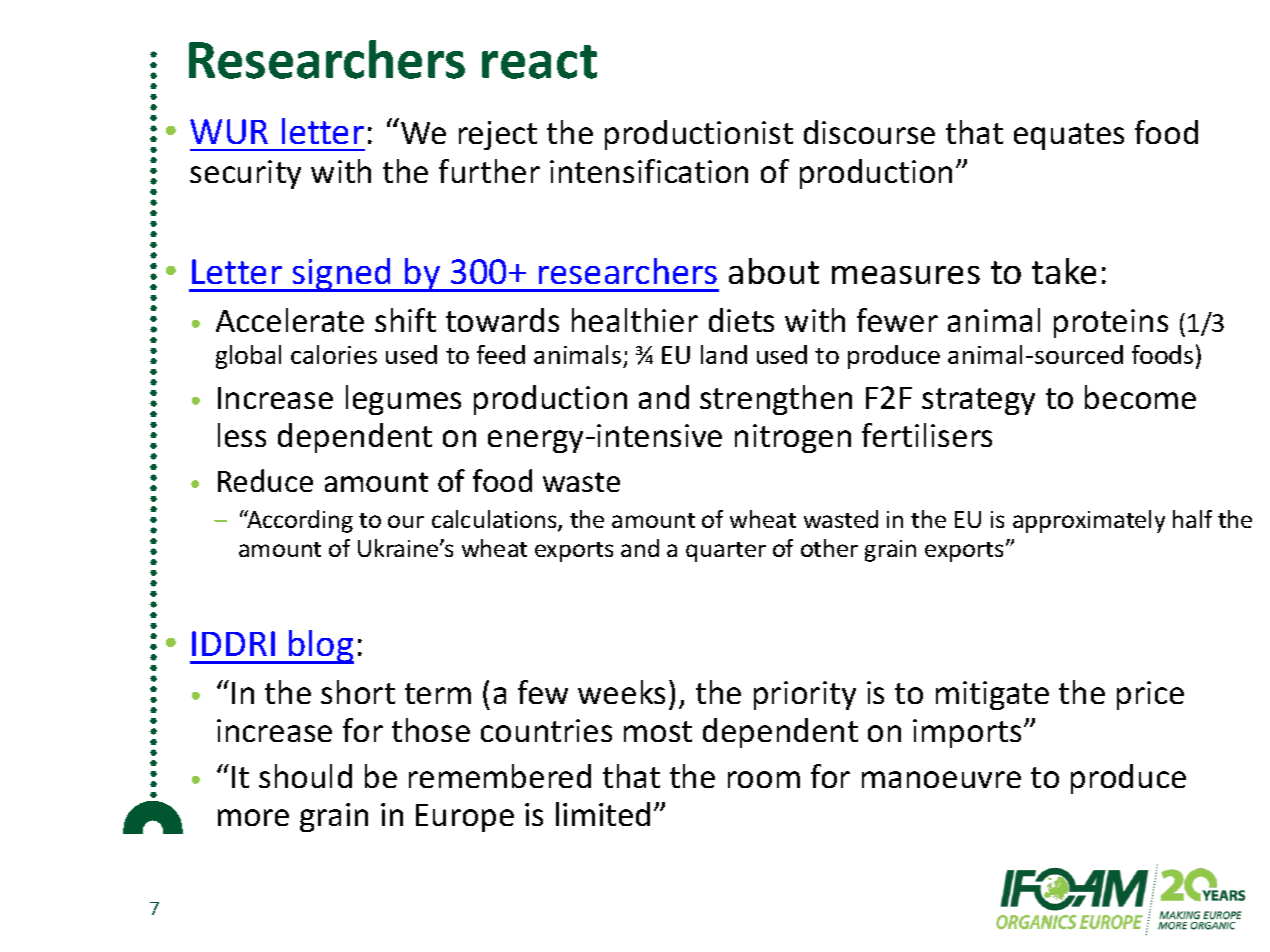  What do you see at coordinates (305, 776) in the screenshot?
I see `should` at bounding box center [305, 776].
